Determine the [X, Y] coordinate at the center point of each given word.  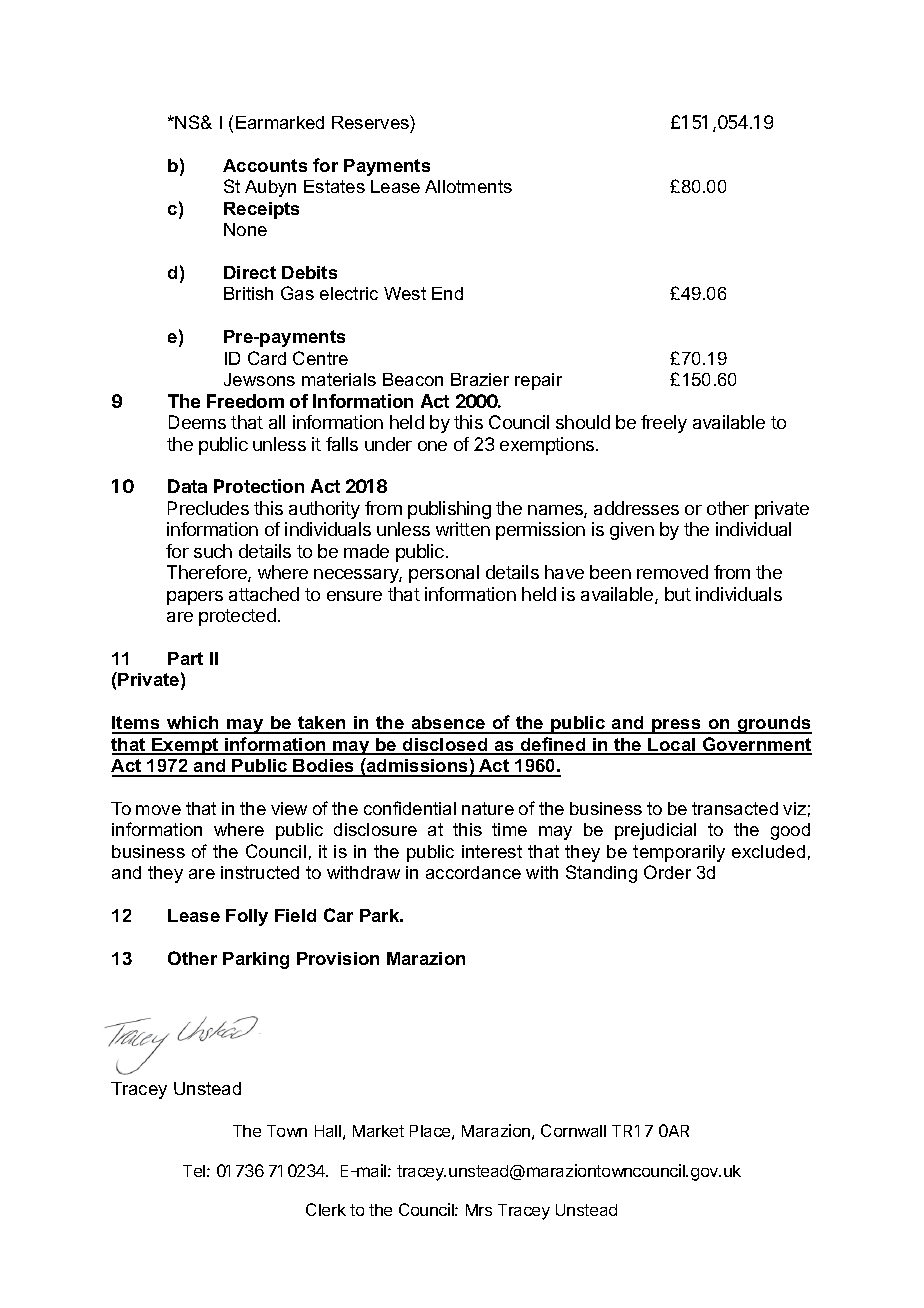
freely [664, 424]
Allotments [468, 186]
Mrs [479, 1210]
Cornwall [573, 1130]
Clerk [326, 1209]
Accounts [265, 165]
